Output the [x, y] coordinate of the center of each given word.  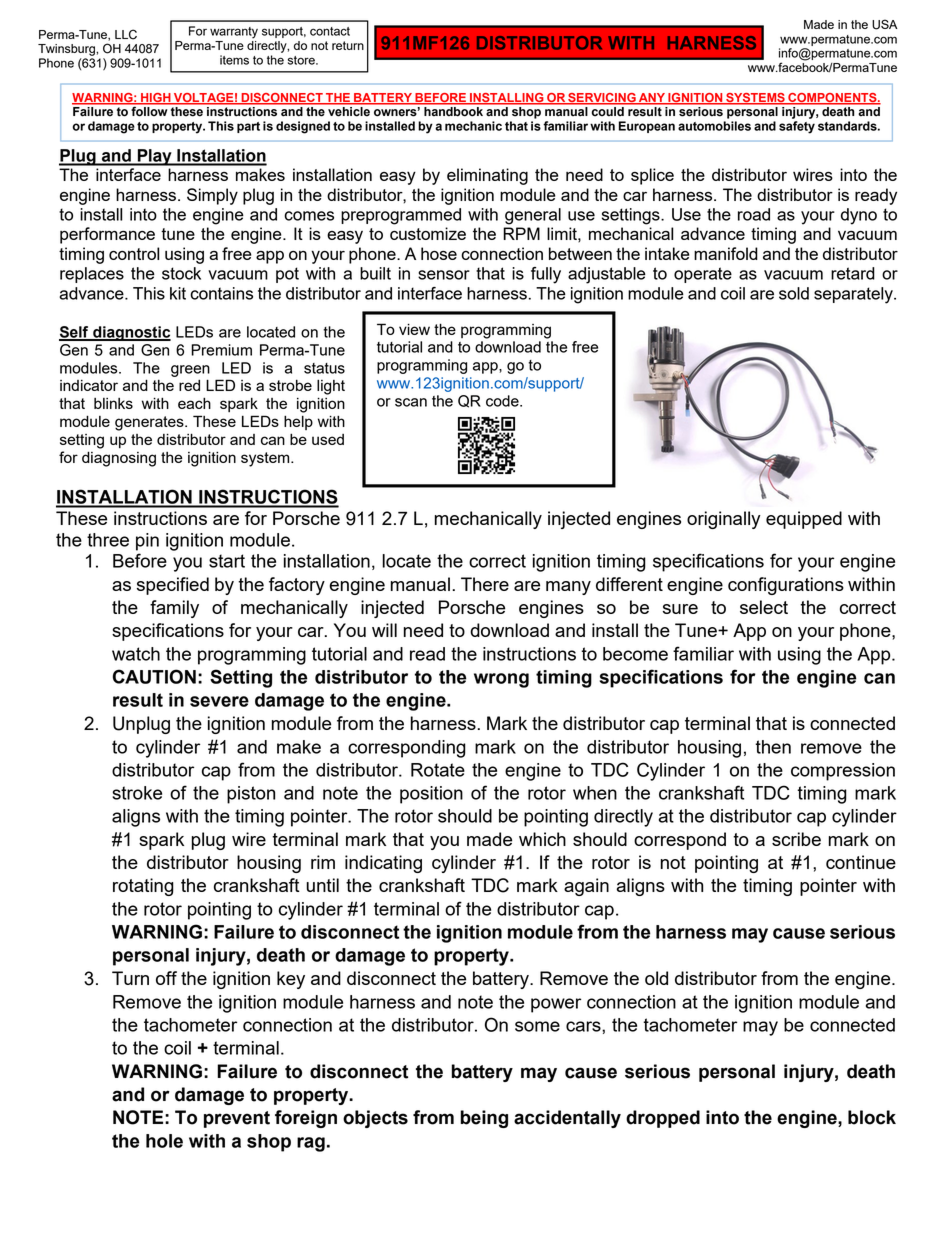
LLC [126, 34]
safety [797, 127]
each [194, 403]
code [503, 401]
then [773, 747]
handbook [453, 111]
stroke [137, 793]
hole [164, 1141]
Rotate [438, 770]
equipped [804, 520]
